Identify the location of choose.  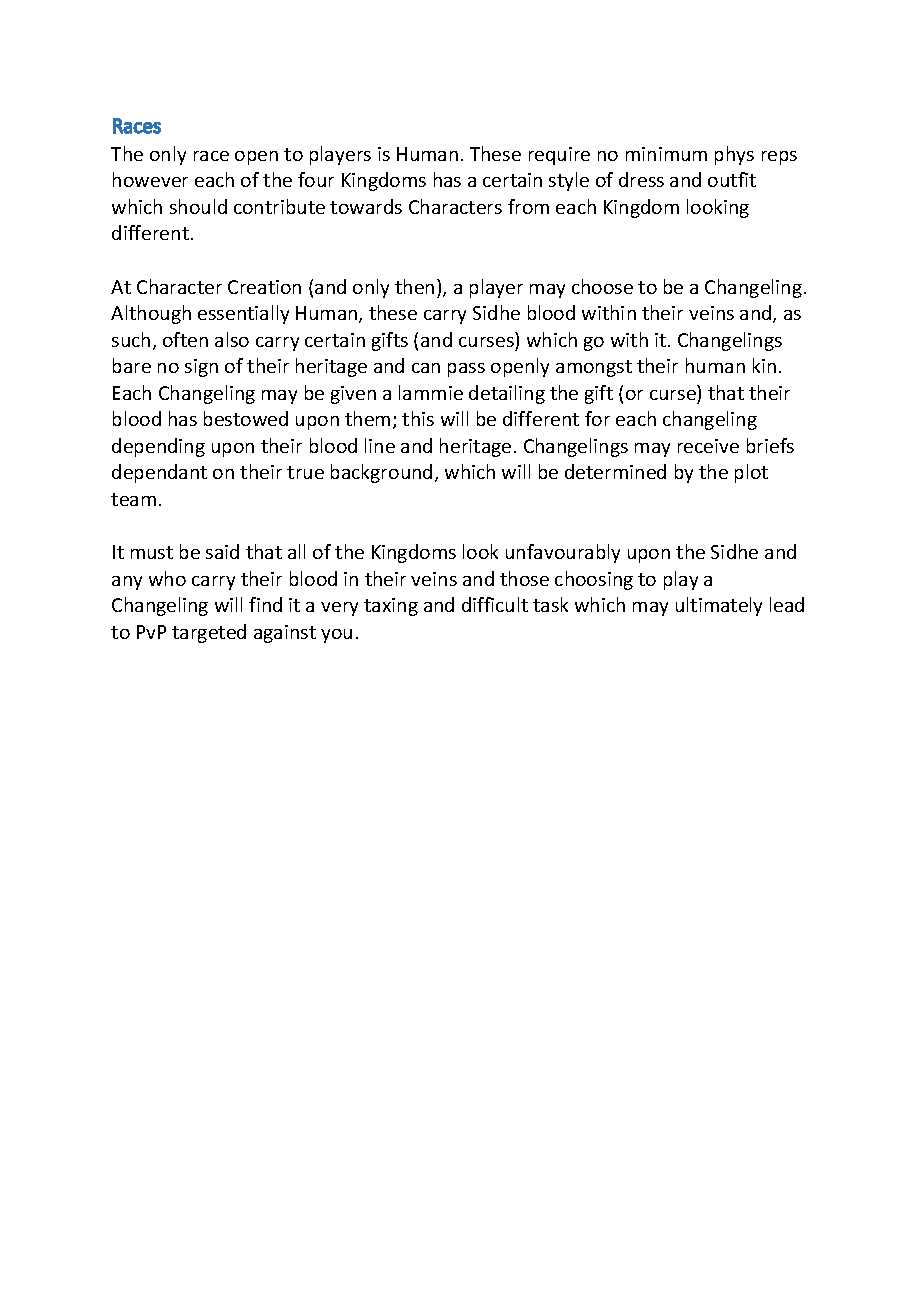
(602, 286).
